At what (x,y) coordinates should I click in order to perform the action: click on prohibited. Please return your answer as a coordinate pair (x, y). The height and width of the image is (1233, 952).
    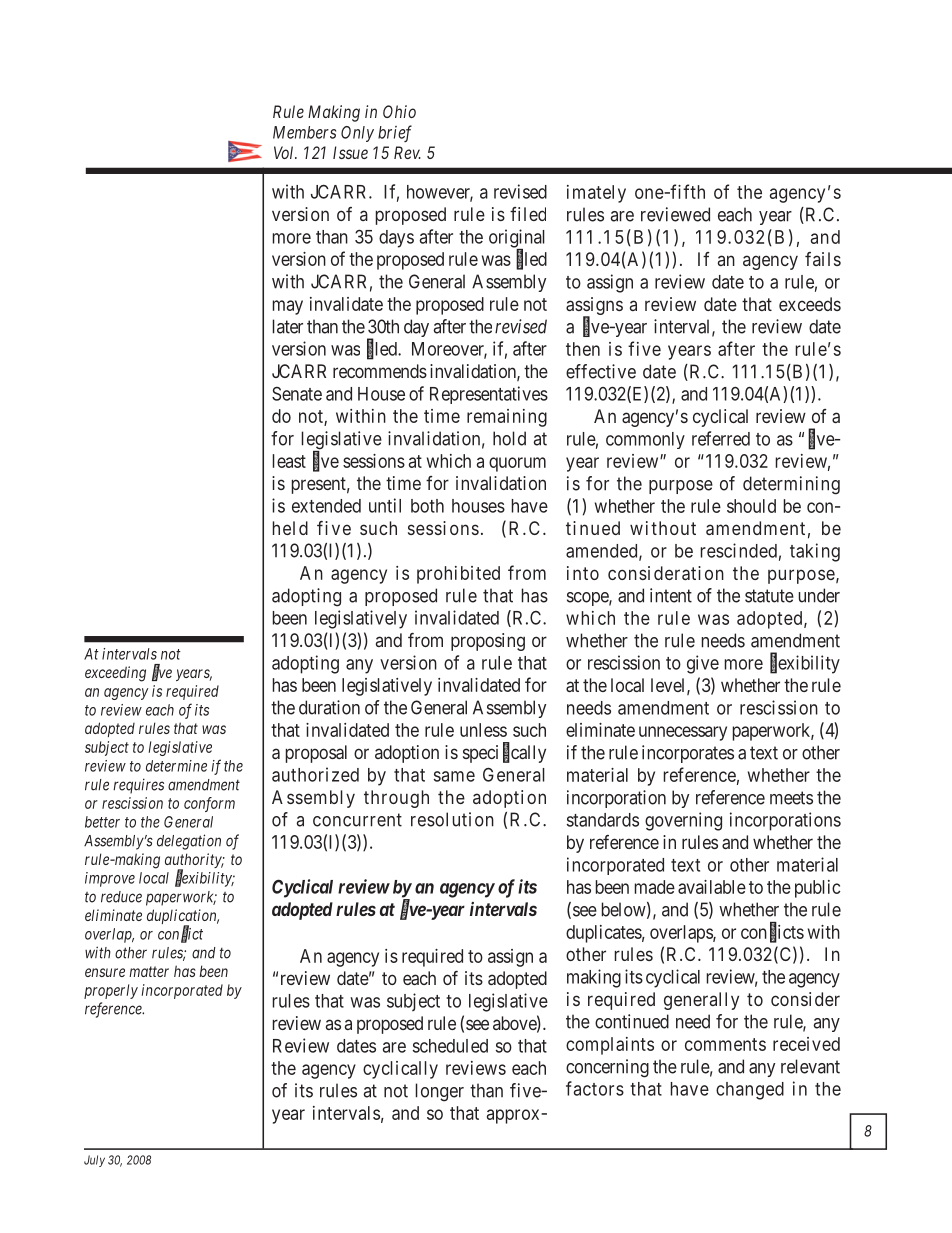
    Looking at the image, I should click on (458, 575).
